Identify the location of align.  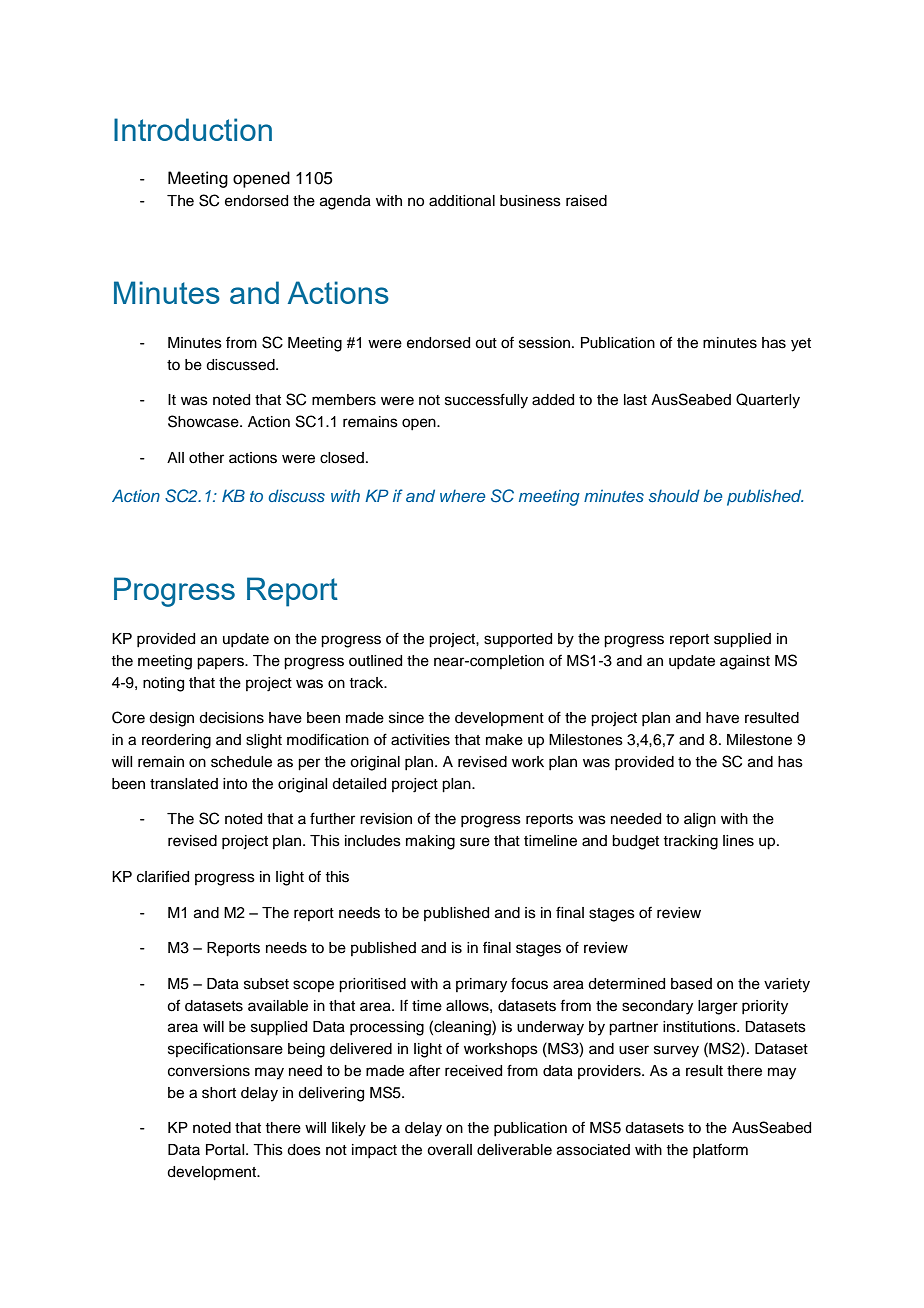
(700, 820).
